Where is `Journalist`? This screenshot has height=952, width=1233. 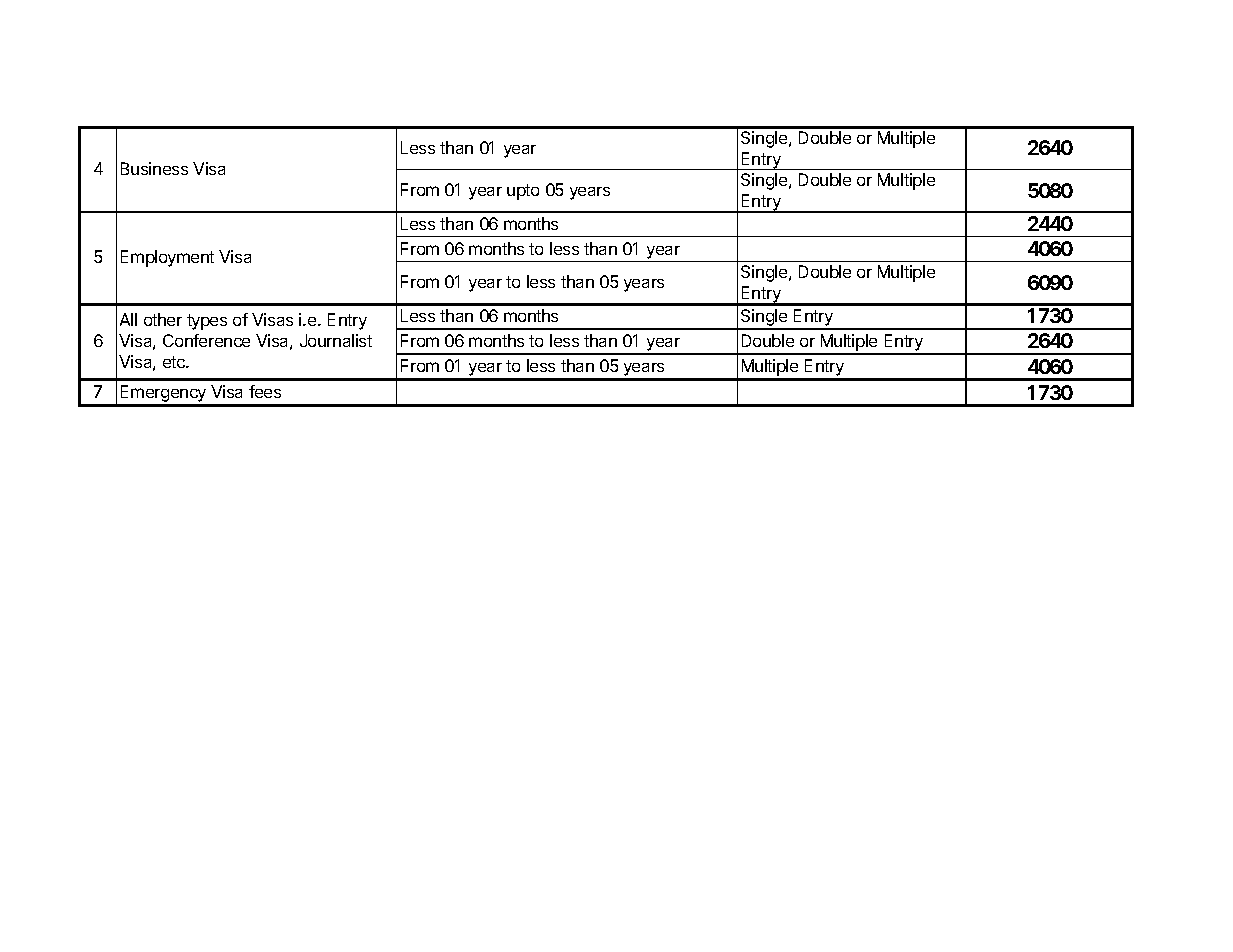 Journalist is located at coordinates (336, 340).
